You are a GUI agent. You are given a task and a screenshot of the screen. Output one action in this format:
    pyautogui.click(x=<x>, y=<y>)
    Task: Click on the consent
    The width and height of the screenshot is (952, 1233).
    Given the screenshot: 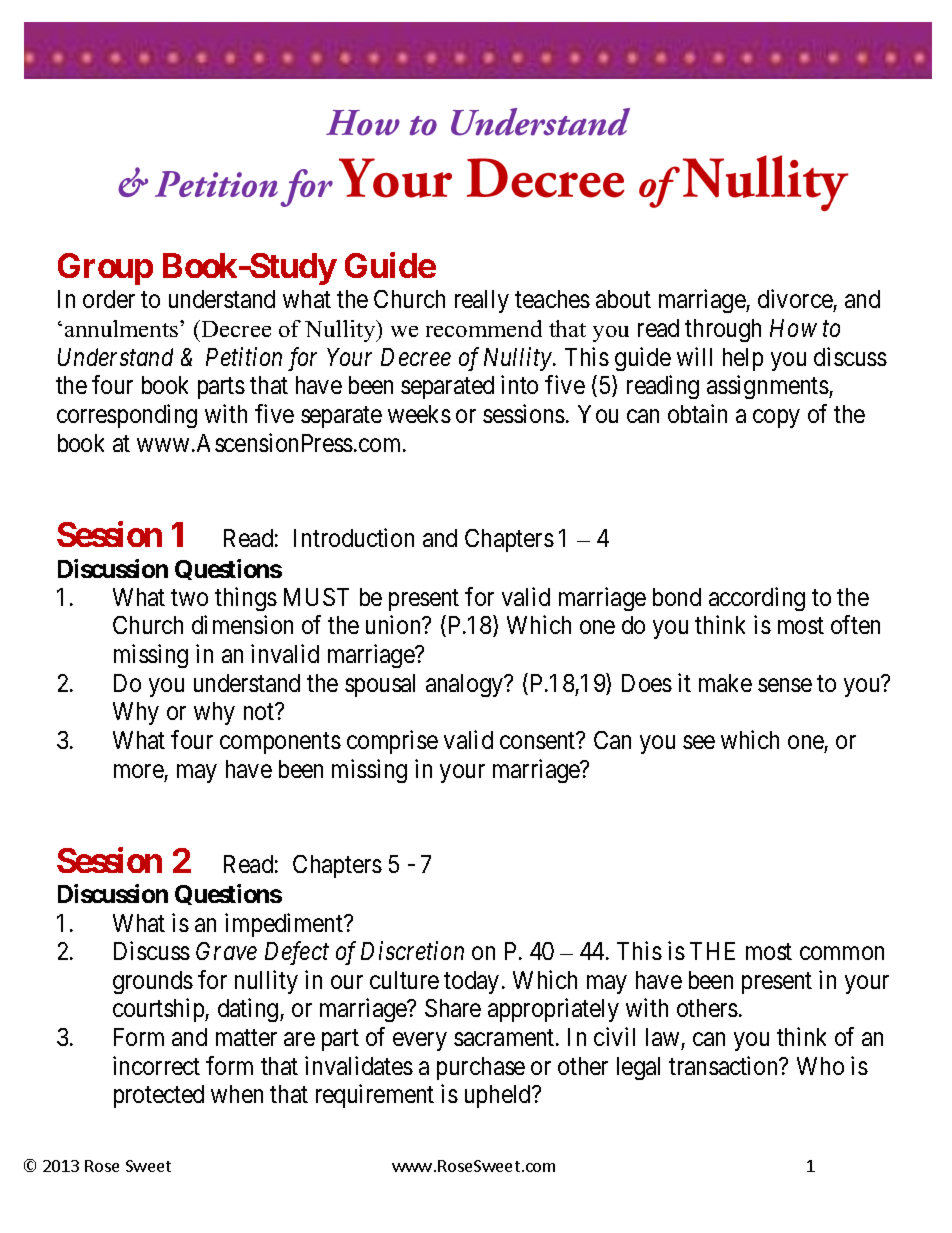 What is the action you would take?
    pyautogui.click(x=539, y=741)
